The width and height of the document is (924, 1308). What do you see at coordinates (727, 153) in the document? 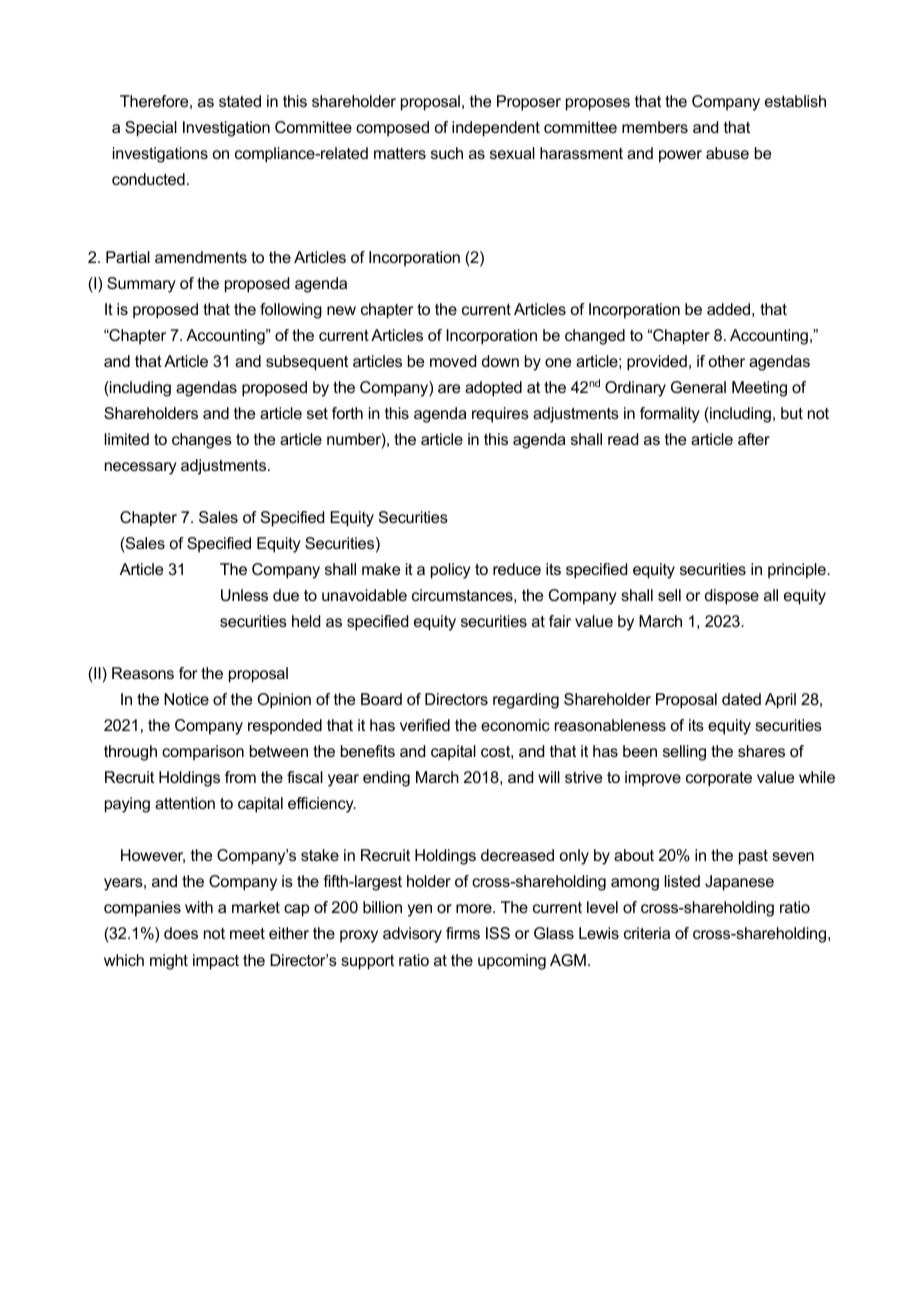
I see `abuse` at bounding box center [727, 153].
